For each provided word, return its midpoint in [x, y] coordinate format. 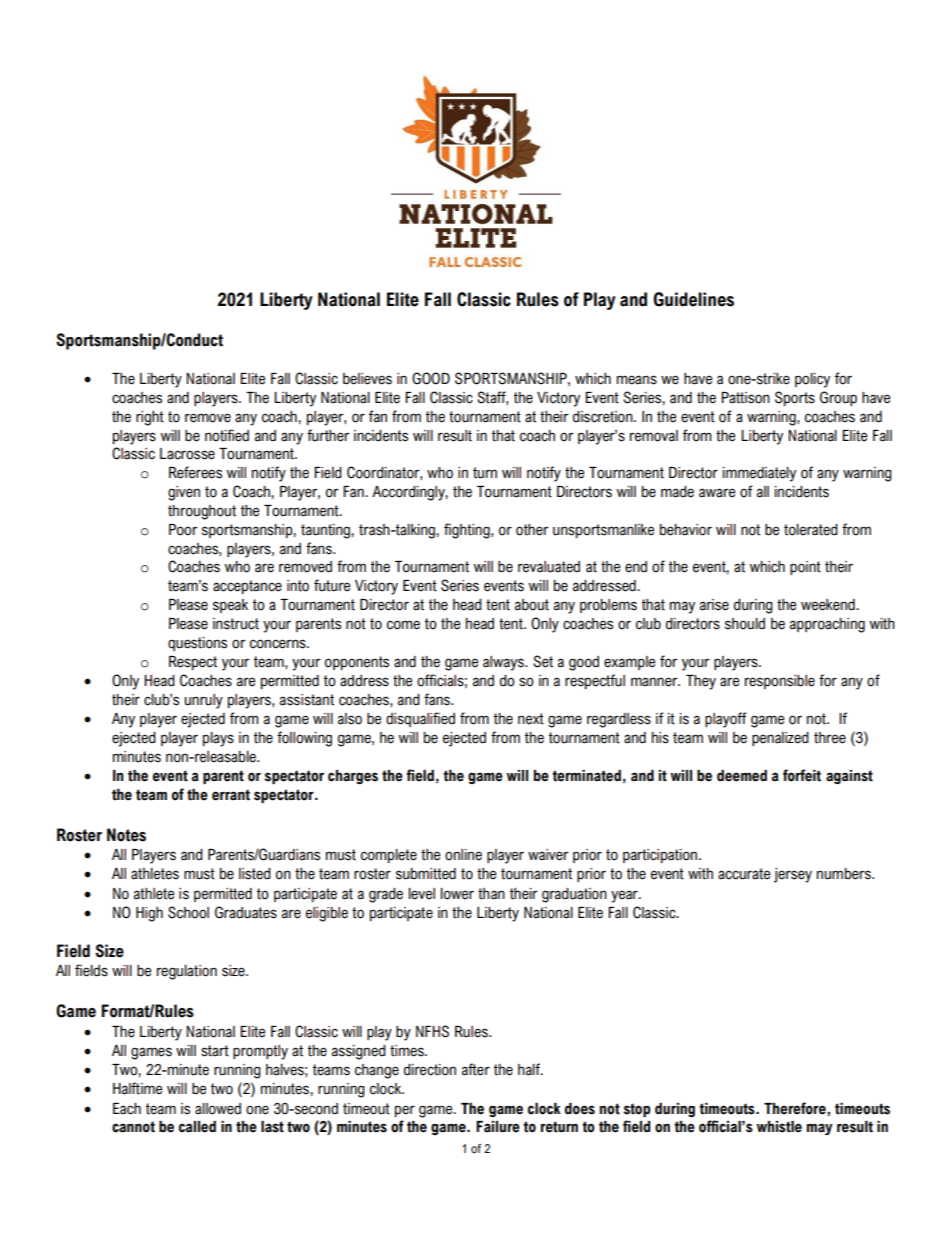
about [532, 605]
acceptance [247, 587]
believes [367, 379]
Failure [498, 1127]
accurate [744, 874]
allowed [218, 1109]
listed [255, 874]
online [463, 855]
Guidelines [693, 299]
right [150, 418]
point [805, 568]
